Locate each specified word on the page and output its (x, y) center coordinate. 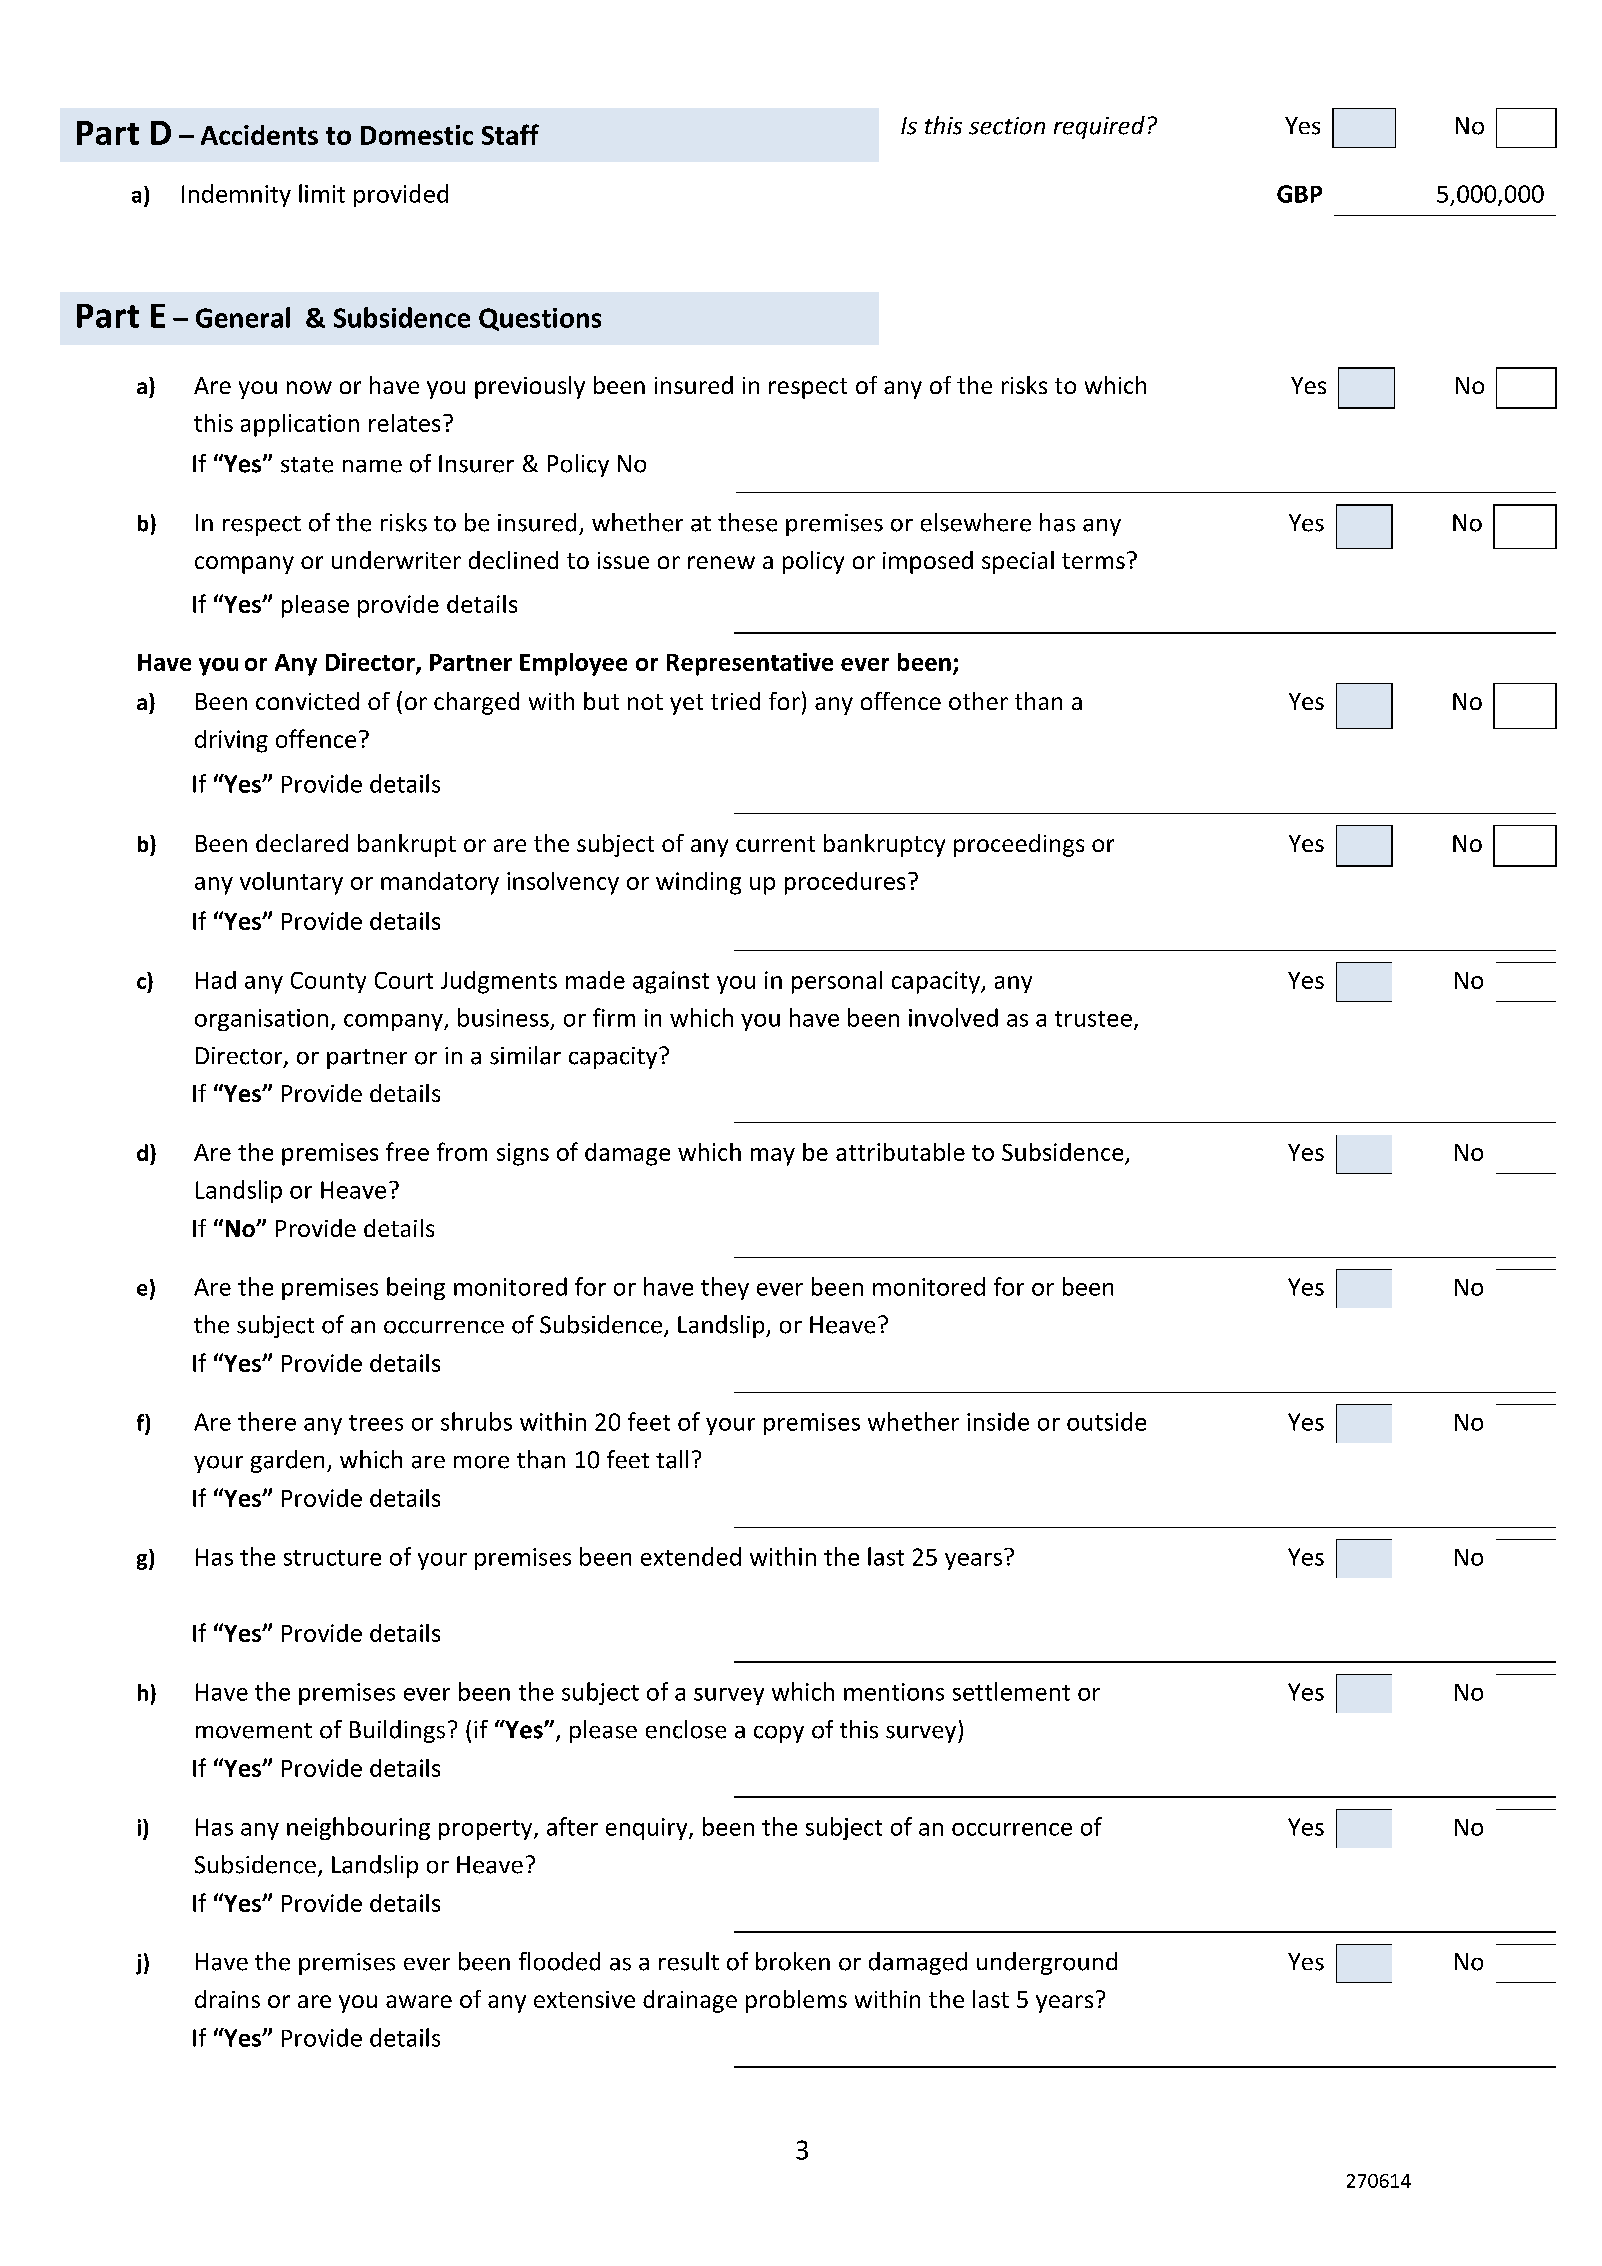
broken (793, 1961)
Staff (510, 134)
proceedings (1019, 845)
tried (735, 701)
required (1099, 127)
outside (1106, 1421)
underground (1047, 1963)
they (725, 1288)
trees (376, 1423)
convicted (307, 701)
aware (419, 2001)
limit (322, 193)
